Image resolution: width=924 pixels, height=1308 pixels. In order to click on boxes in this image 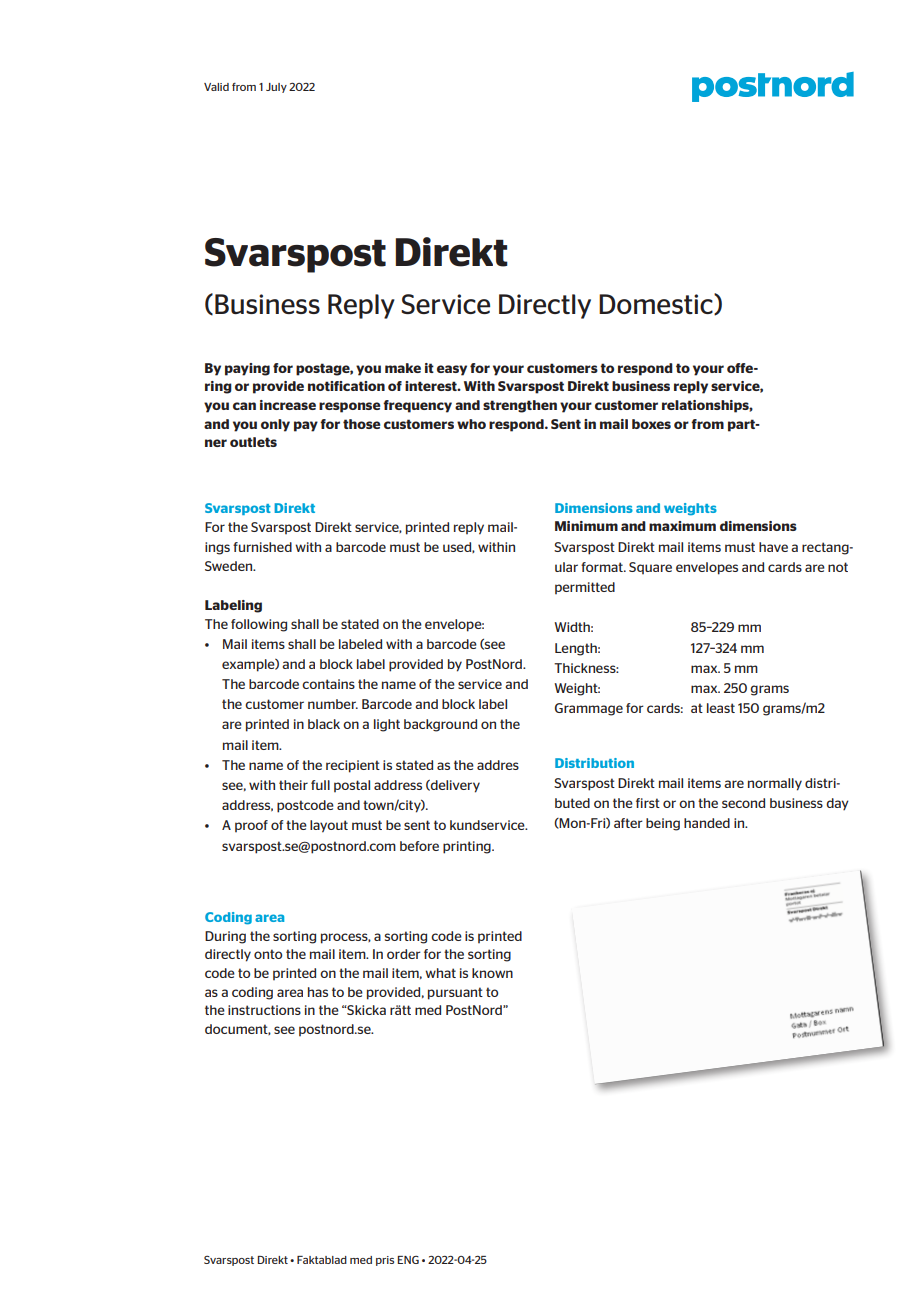, I will do `click(651, 424)`.
